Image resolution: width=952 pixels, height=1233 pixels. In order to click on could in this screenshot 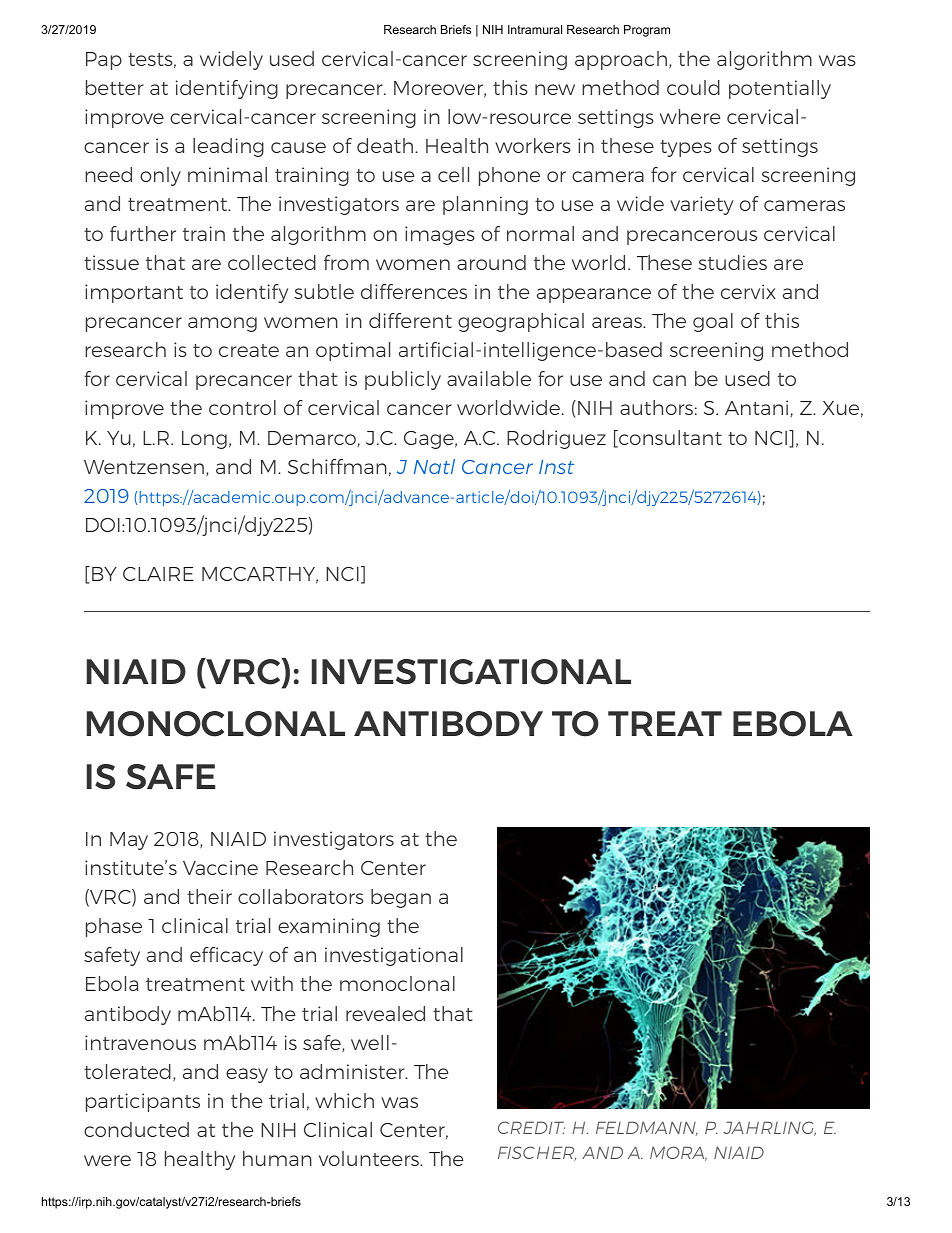, I will do `click(693, 87)`.
